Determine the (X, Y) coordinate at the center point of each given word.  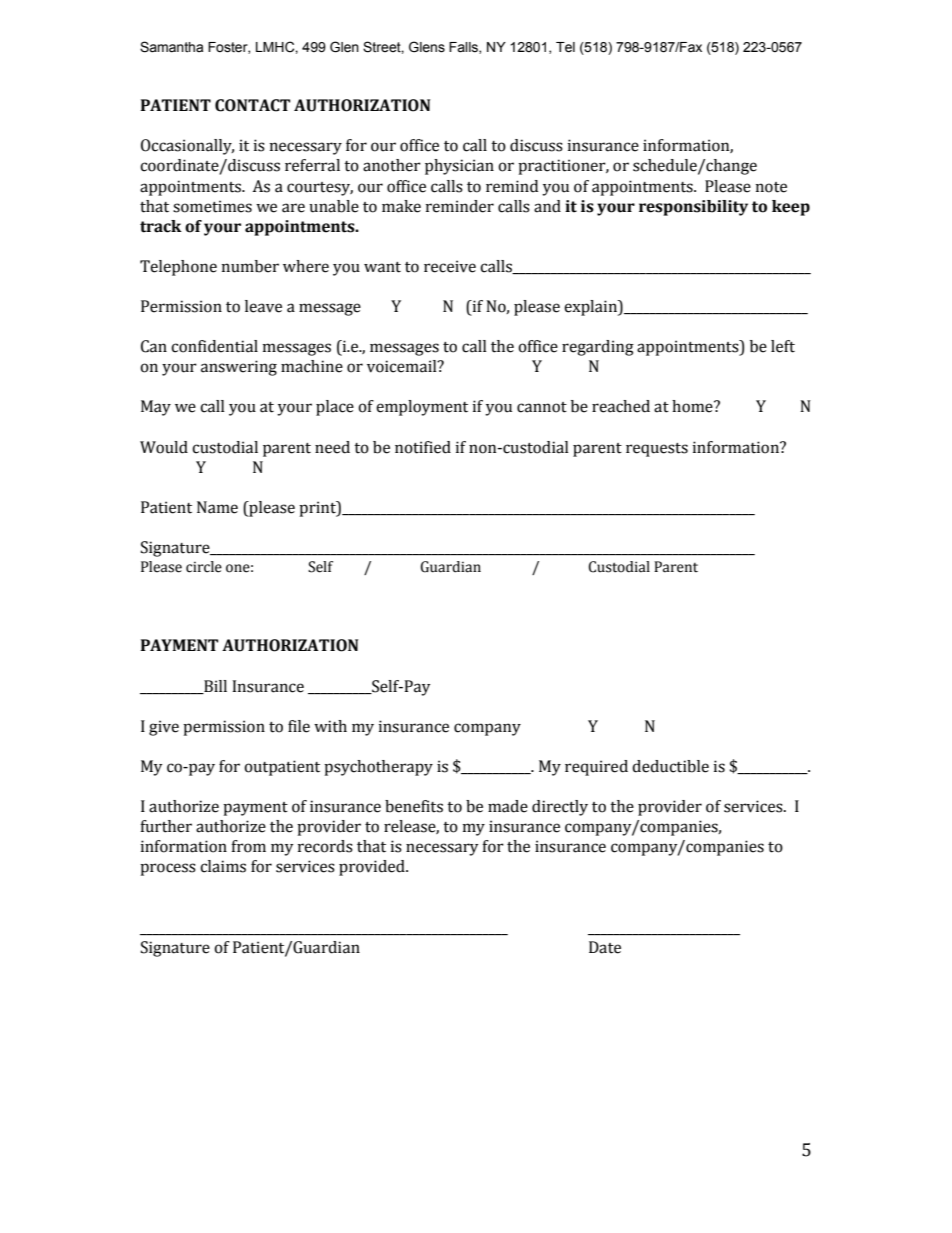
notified (423, 447)
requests (657, 450)
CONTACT (252, 105)
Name (217, 507)
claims (223, 866)
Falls (464, 48)
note (771, 187)
